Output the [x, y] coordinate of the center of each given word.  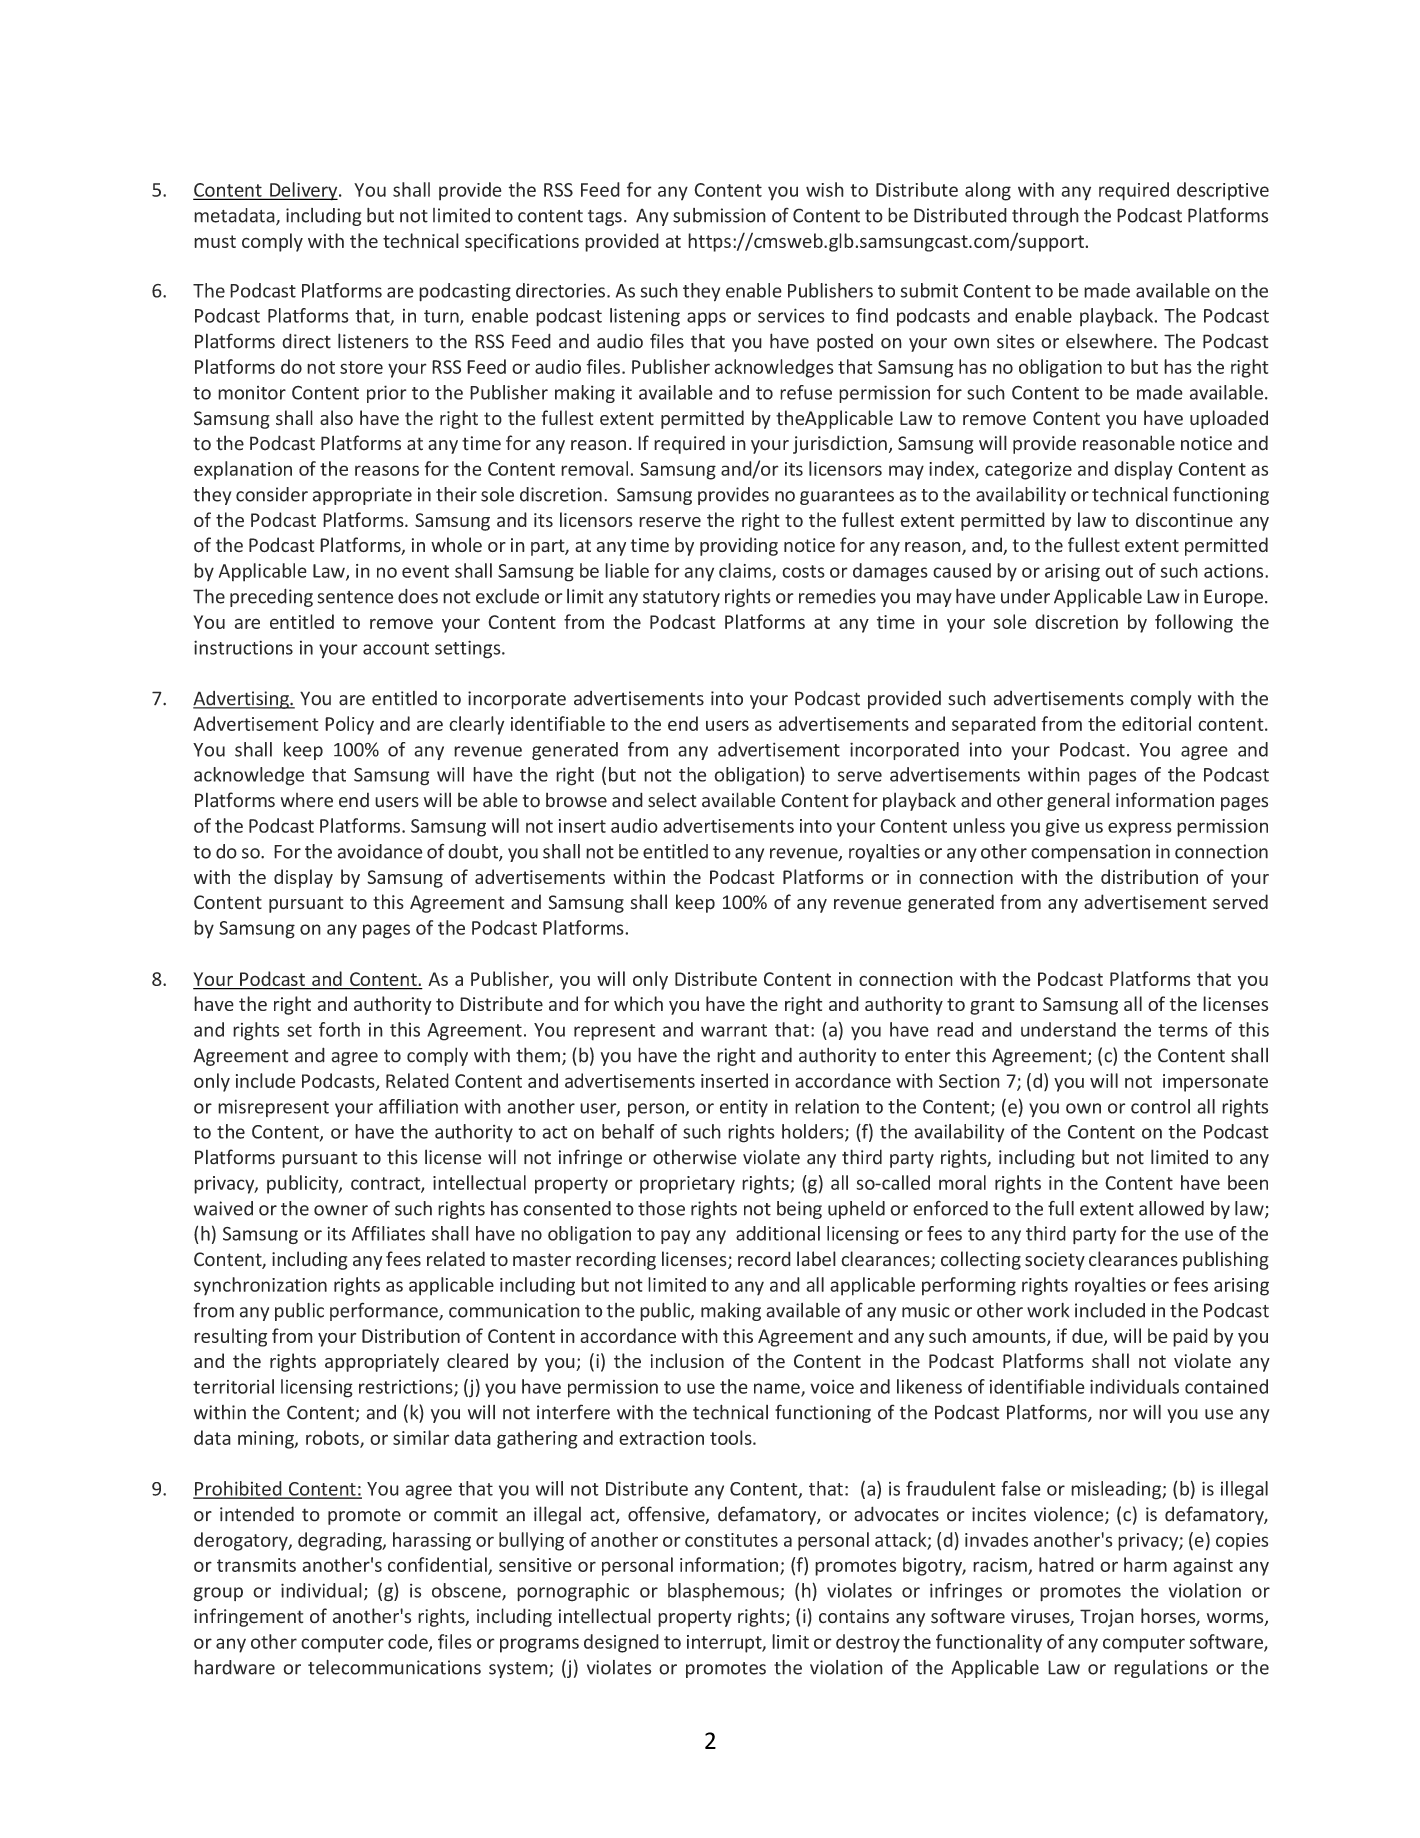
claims [746, 571]
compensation [1090, 853]
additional [778, 1233]
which [638, 1003]
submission [719, 215]
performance [385, 1311]
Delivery [304, 191]
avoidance [380, 851]
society [1055, 1261]
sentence [356, 597]
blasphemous [724, 1592]
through [1045, 217]
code [409, 1642]
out [1119, 571]
